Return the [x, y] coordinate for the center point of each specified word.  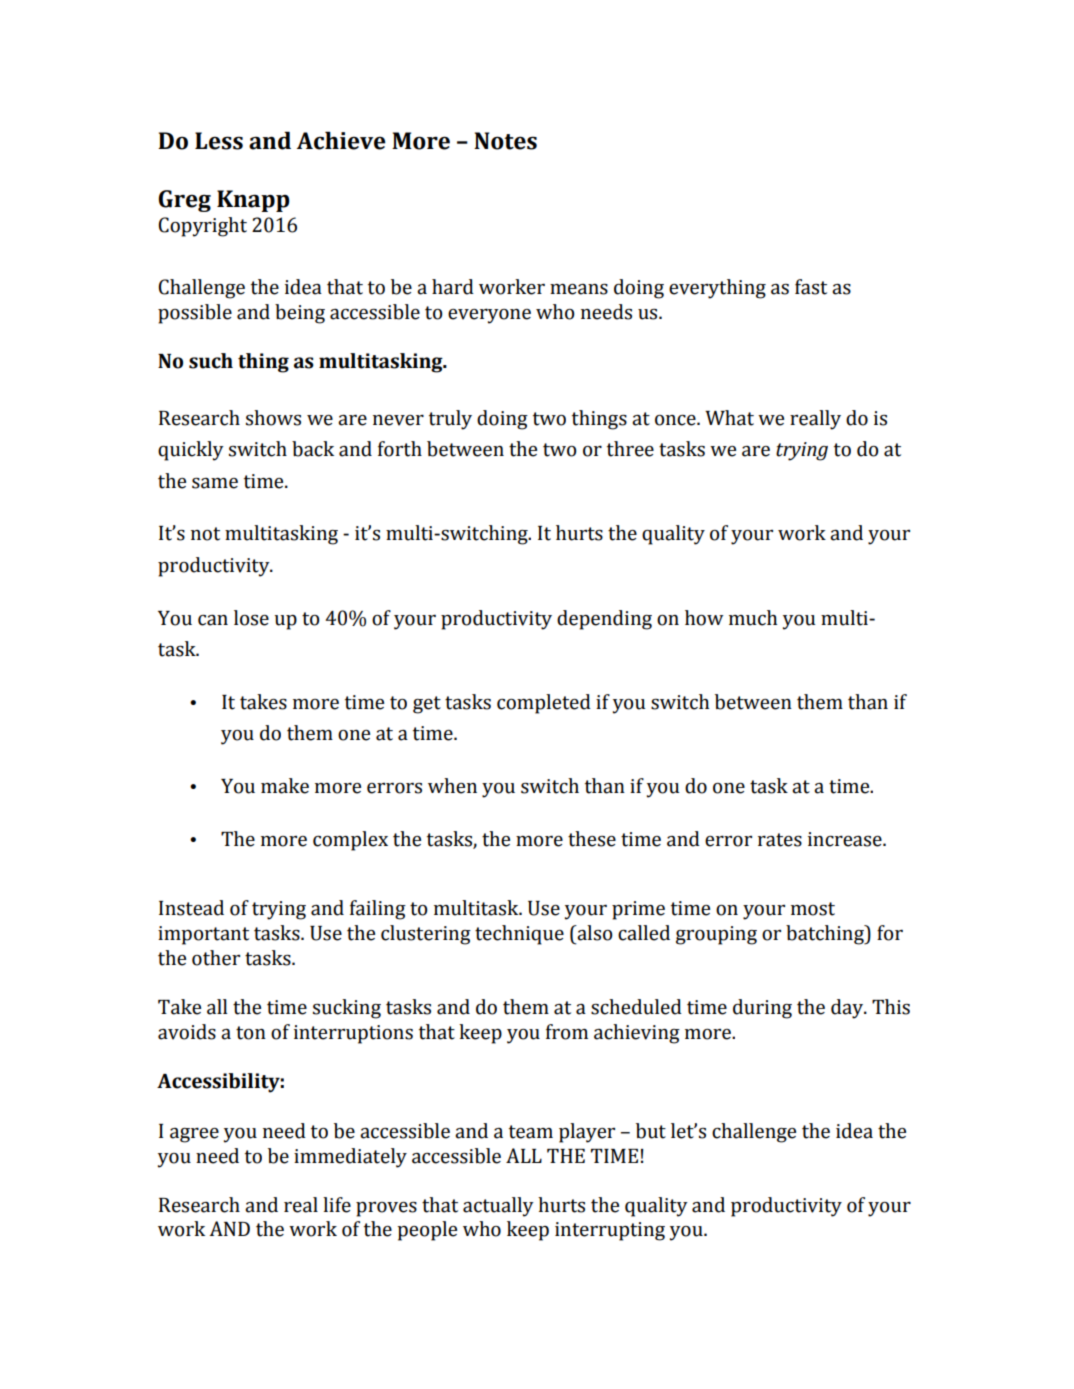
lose [251, 618]
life [337, 1205]
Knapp [253, 201]
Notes [505, 141]
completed [544, 704]
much [753, 618]
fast [811, 287]
